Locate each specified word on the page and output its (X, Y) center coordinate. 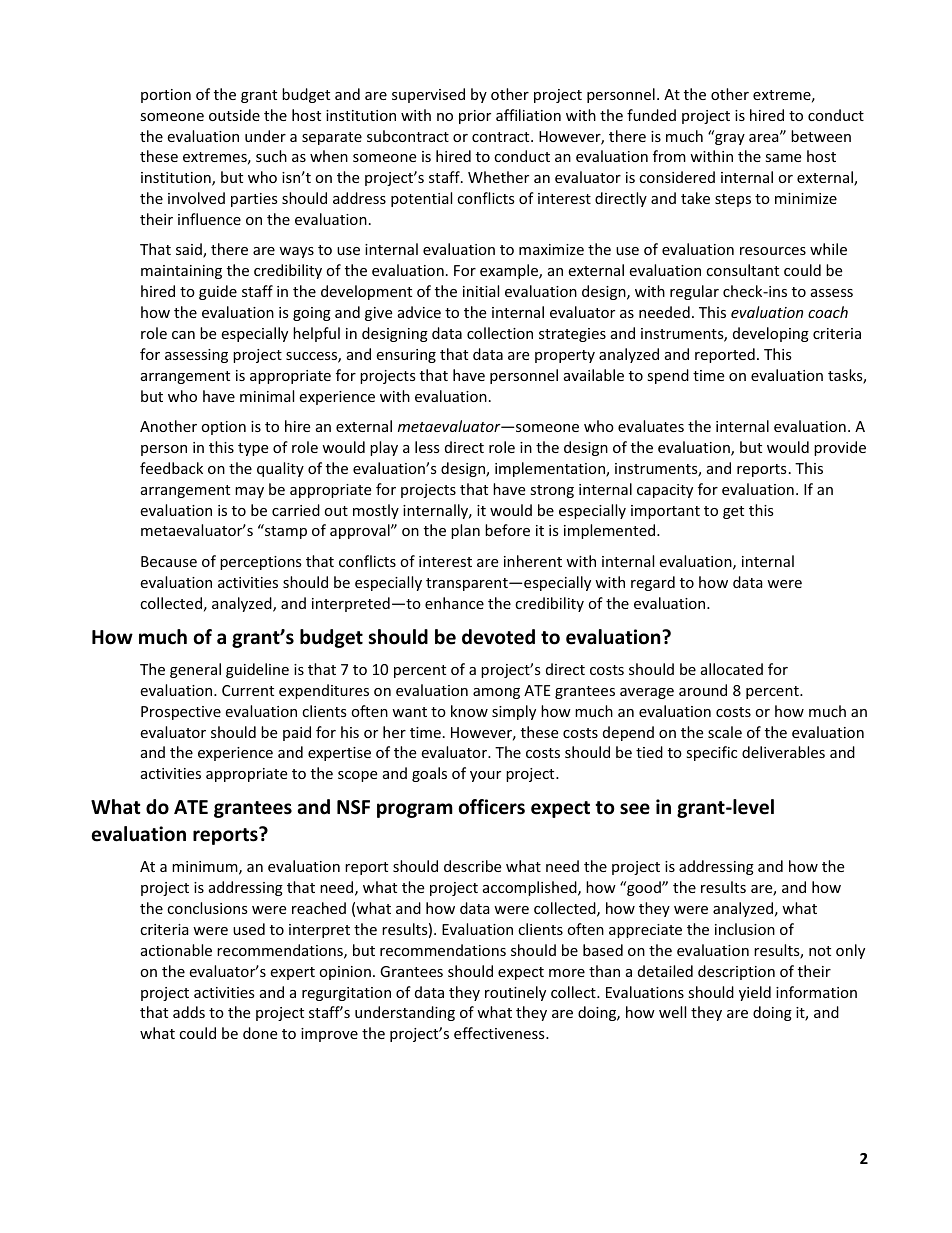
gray (729, 138)
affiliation (528, 115)
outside (234, 115)
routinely (515, 993)
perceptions (261, 563)
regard (653, 583)
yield (755, 993)
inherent (533, 561)
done (260, 1033)
